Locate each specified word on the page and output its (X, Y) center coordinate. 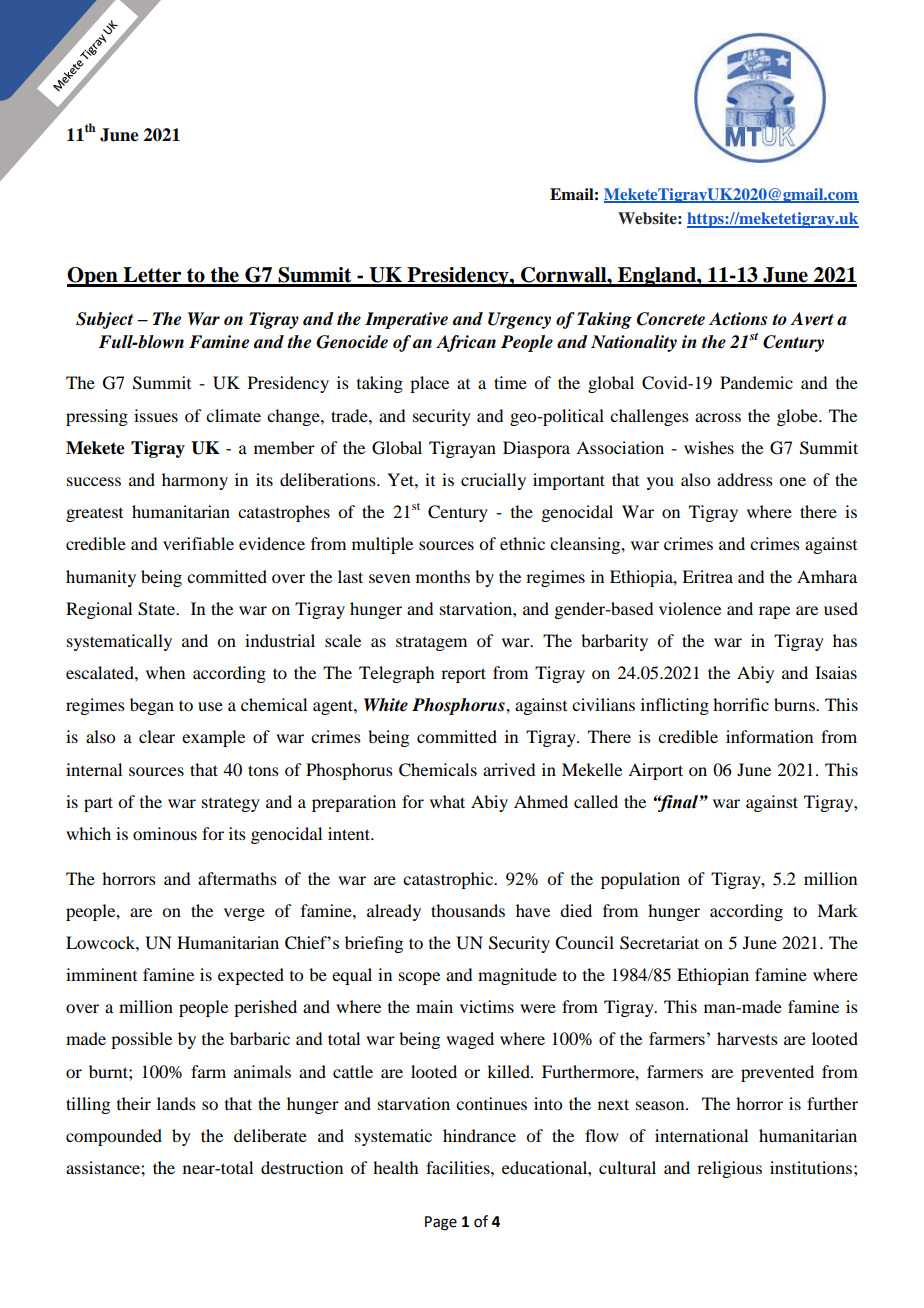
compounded (114, 1137)
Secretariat (659, 943)
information (769, 736)
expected (251, 976)
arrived (509, 769)
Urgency (519, 320)
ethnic (522, 543)
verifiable (198, 543)
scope (419, 978)
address (745, 479)
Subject (104, 320)
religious (729, 1169)
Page (441, 1223)
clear (157, 736)
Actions (738, 319)
